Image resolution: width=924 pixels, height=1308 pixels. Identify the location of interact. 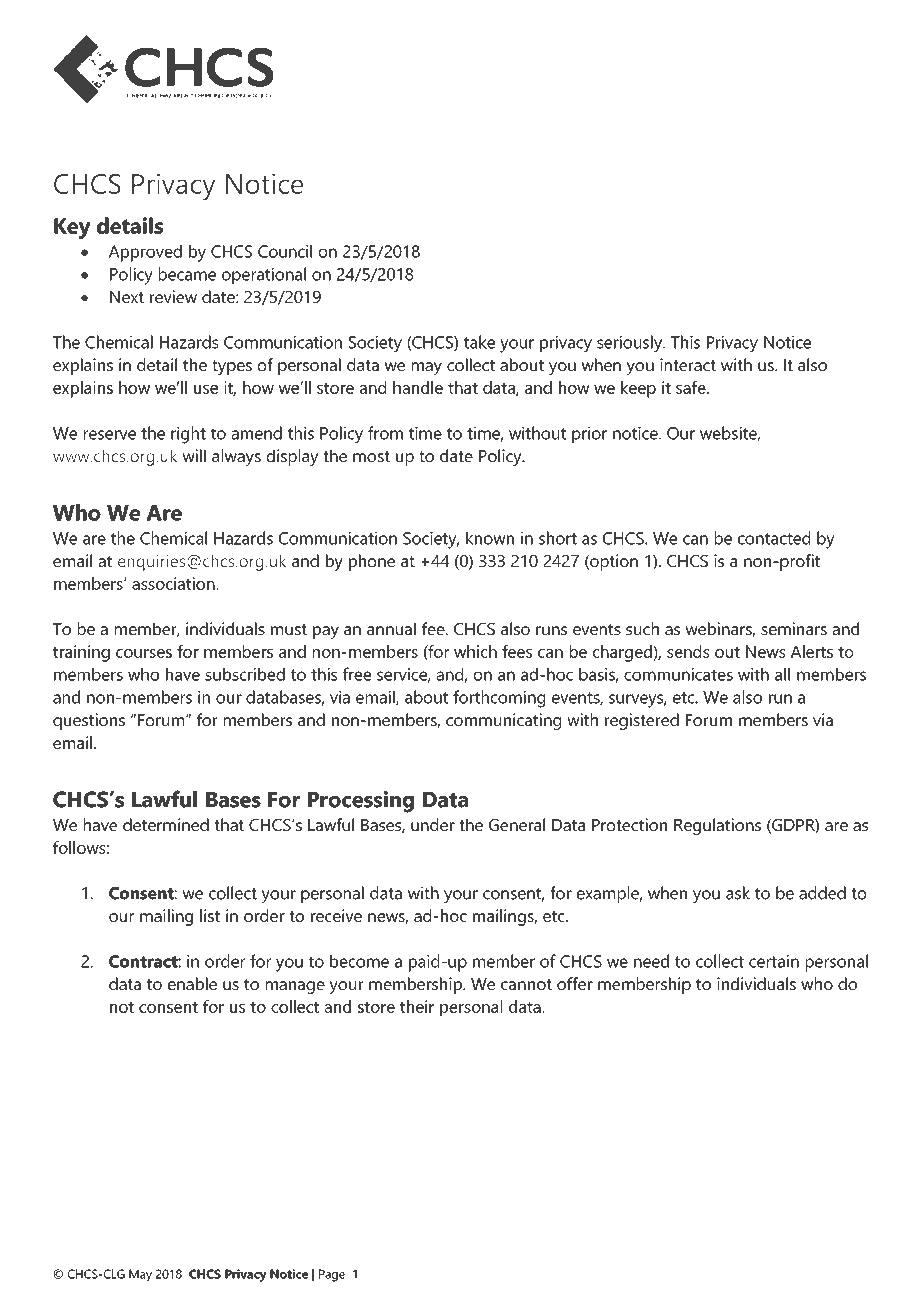
(688, 364).
